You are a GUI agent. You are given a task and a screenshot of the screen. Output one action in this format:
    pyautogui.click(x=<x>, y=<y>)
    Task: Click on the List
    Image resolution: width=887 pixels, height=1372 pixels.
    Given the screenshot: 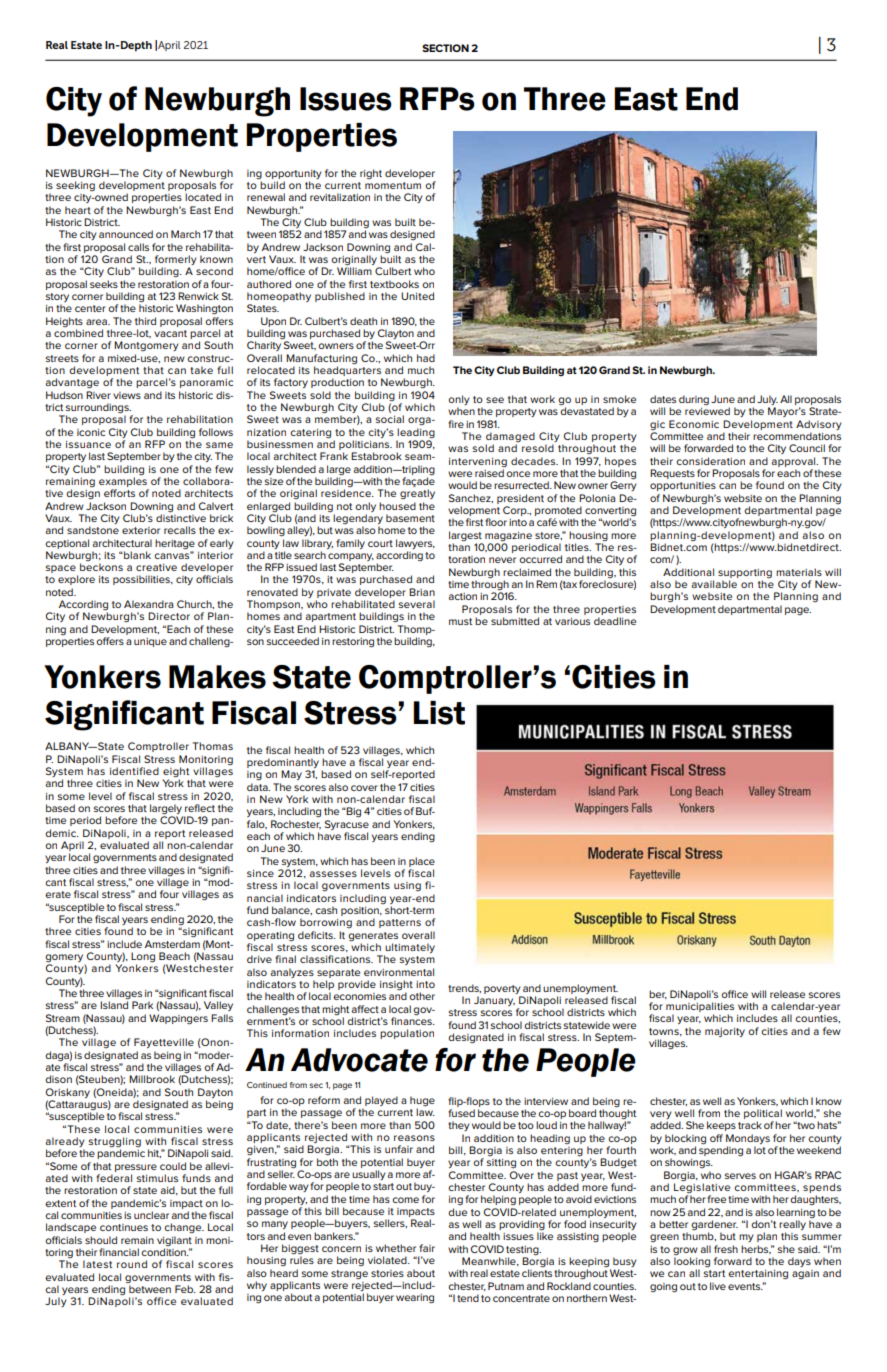 What is the action you would take?
    pyautogui.click(x=439, y=713)
